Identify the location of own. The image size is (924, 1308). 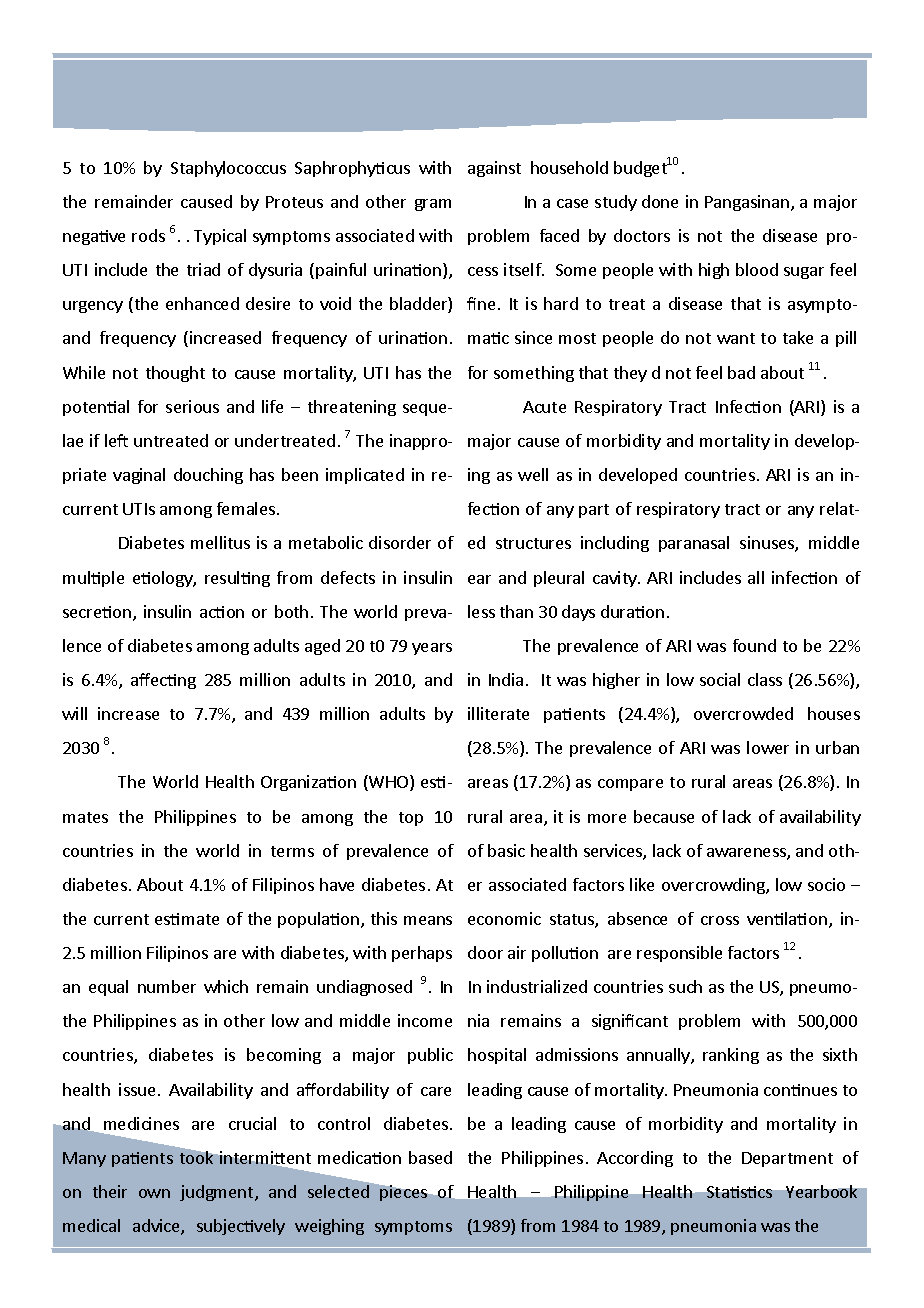
(154, 1193).
